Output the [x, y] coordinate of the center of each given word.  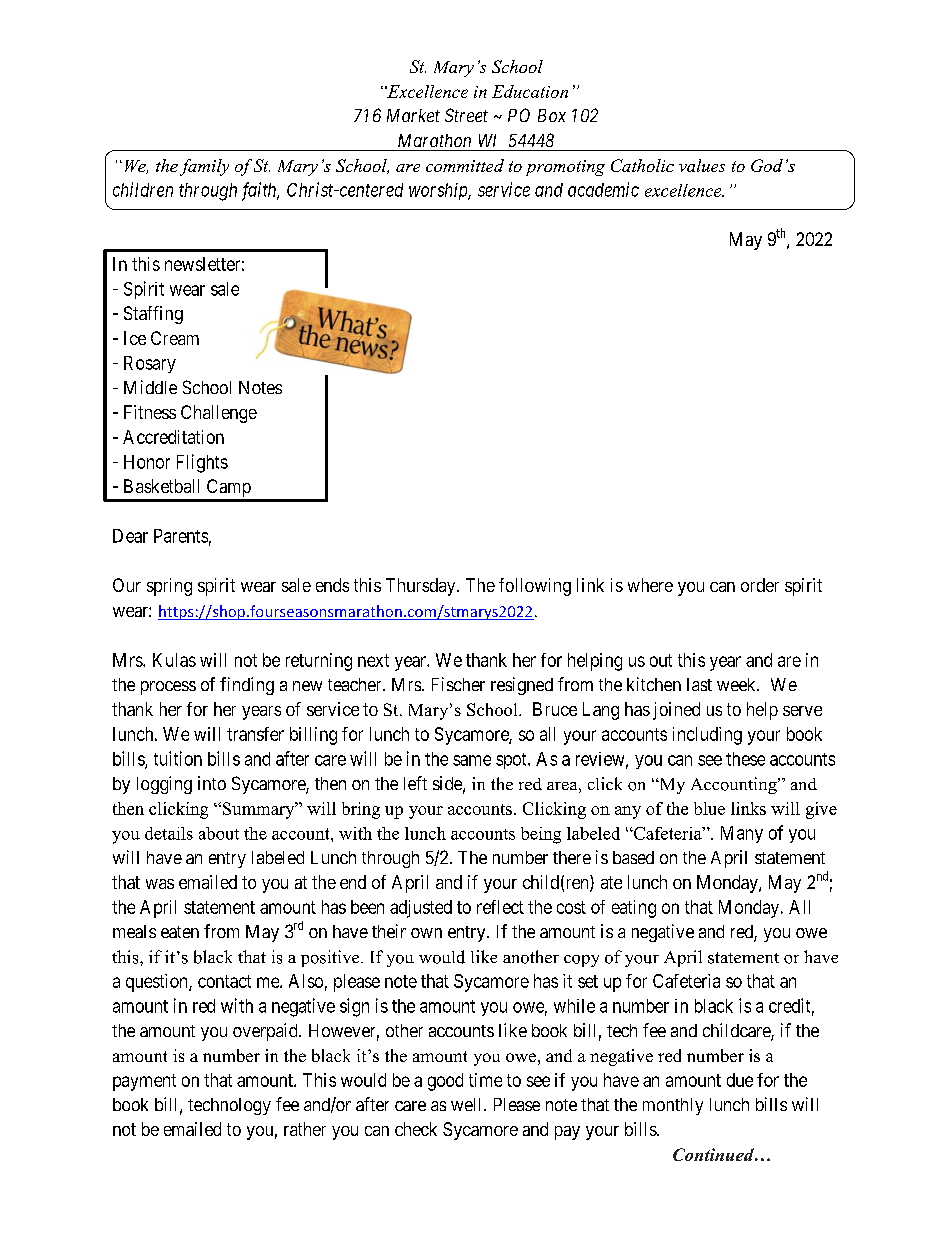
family [204, 167]
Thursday [422, 587]
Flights [202, 463]
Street [466, 115]
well [468, 1104]
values [702, 165]
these [745, 759]
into [212, 783]
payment [144, 1082]
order [760, 585]
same [472, 760]
